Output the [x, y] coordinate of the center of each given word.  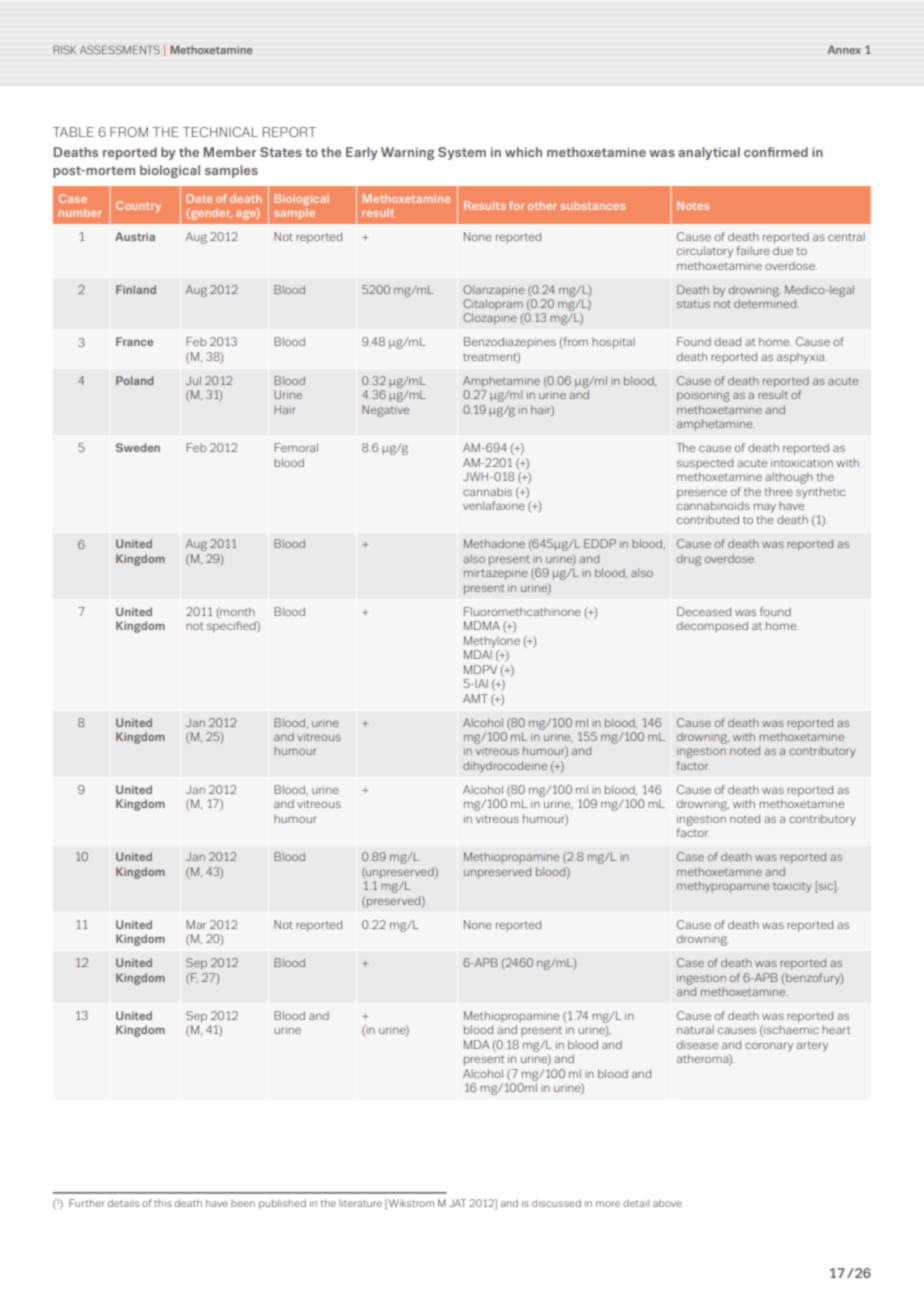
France [134, 341]
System [462, 153]
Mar [196, 924]
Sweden [138, 447]
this [163, 1203]
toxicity [792, 887]
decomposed [712, 626]
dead [728, 341]
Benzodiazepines [510, 342]
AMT [475, 698]
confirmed [776, 152]
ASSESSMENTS [120, 49]
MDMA [482, 625]
